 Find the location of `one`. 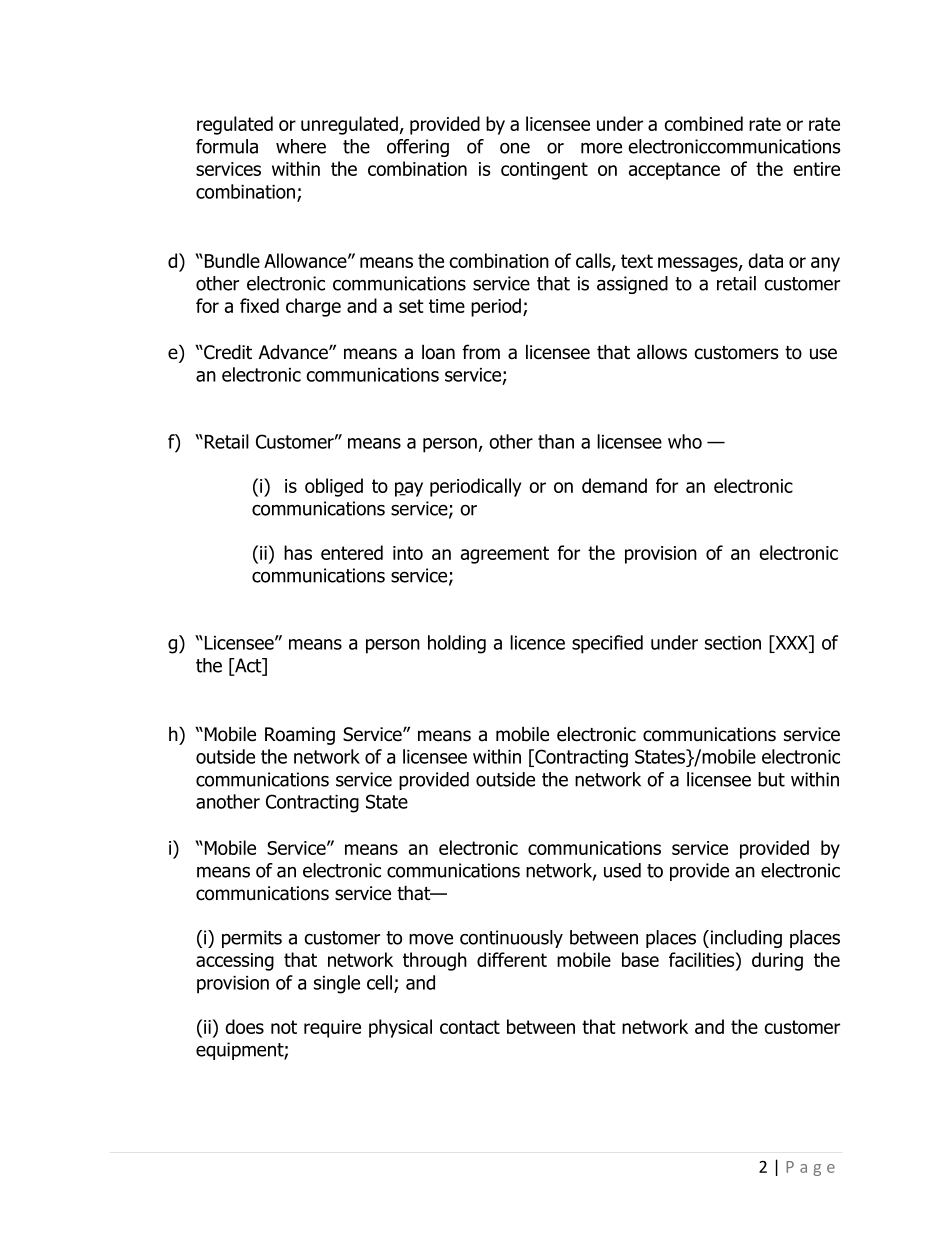

one is located at coordinates (515, 148).
